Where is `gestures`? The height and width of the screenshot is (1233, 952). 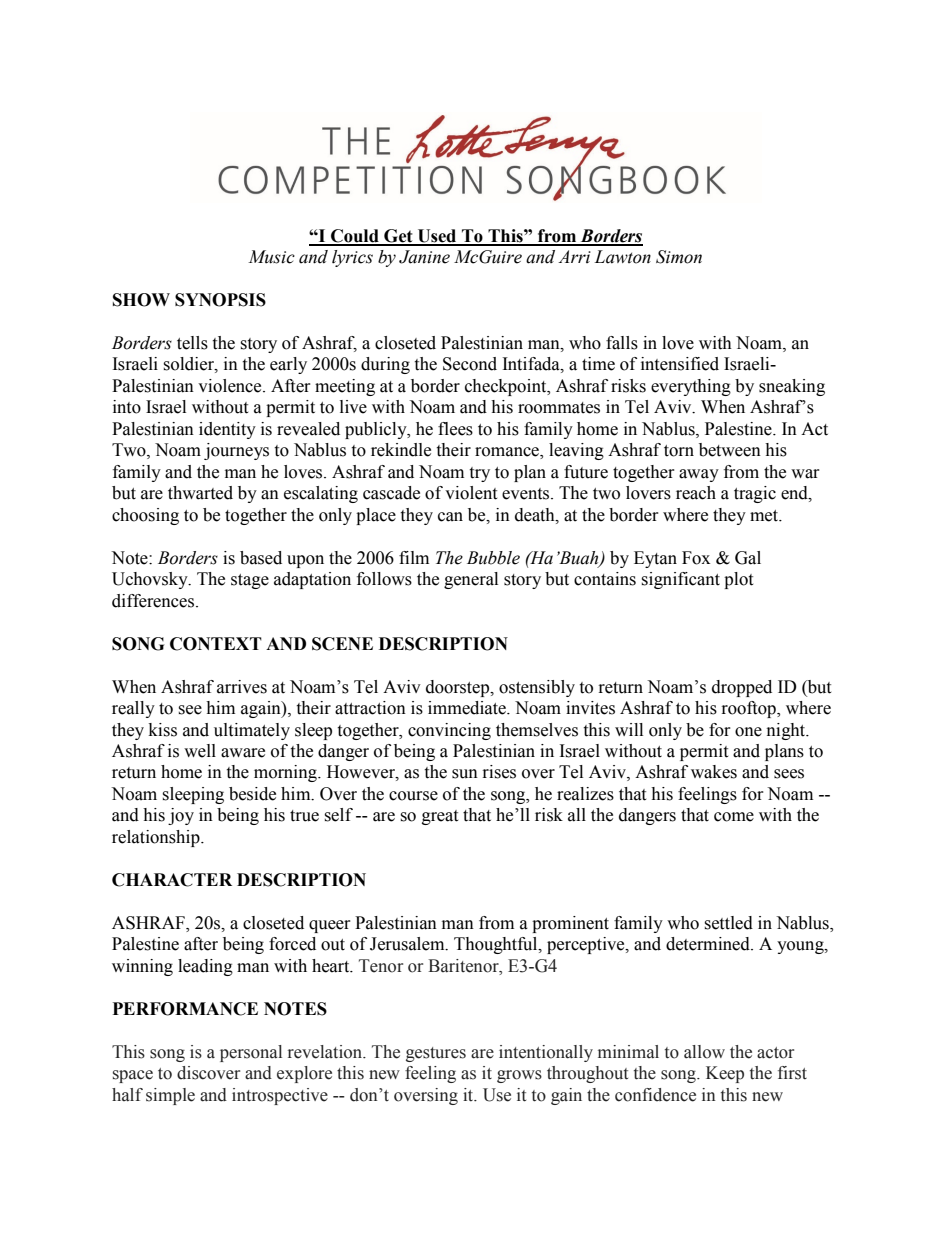 gestures is located at coordinates (436, 1054).
